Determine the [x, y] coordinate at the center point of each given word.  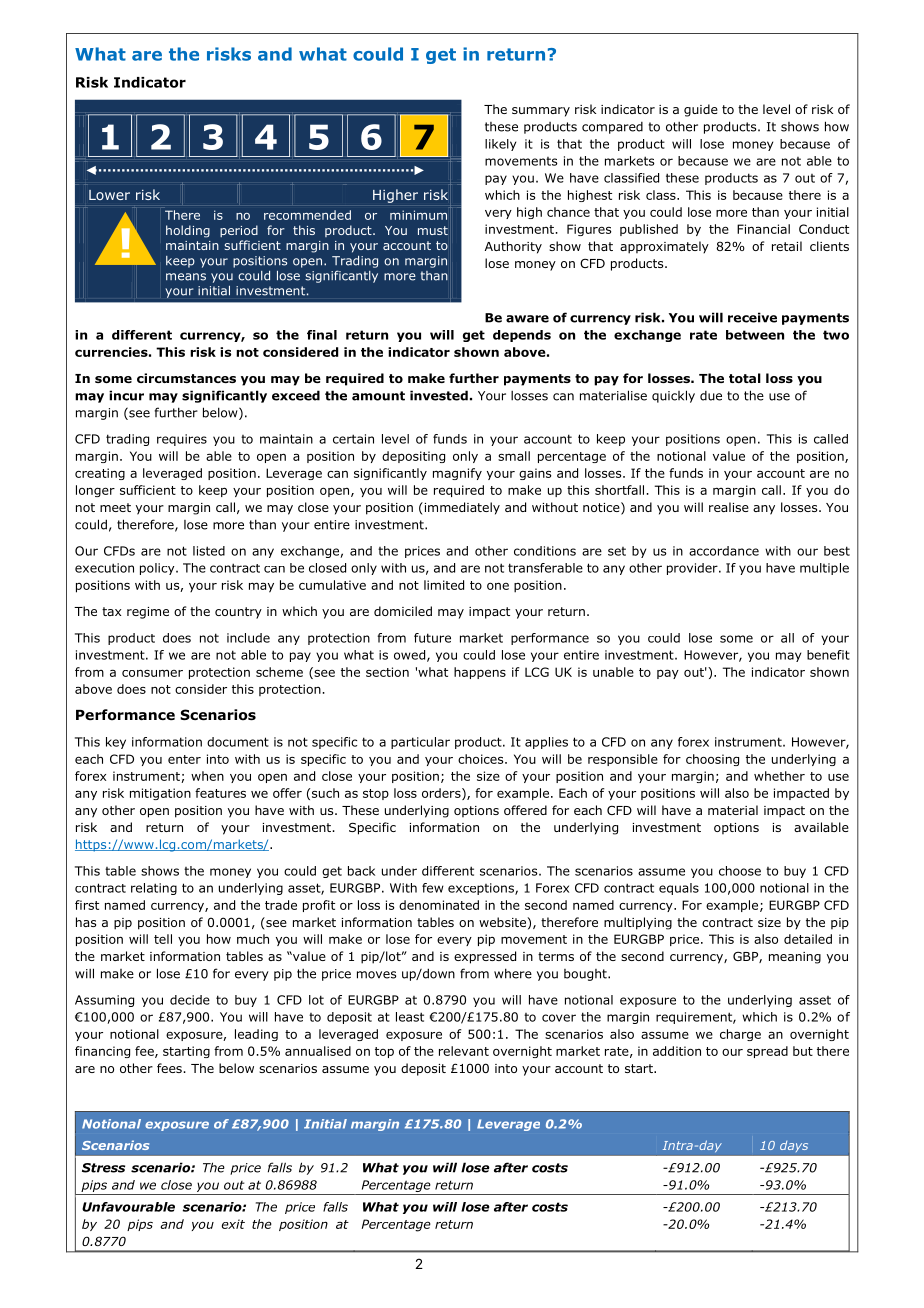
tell [163, 939]
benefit [828, 655]
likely [500, 145]
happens [480, 673]
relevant [464, 1051]
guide [701, 110]
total [745, 378]
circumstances [186, 378]
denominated [439, 905]
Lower [109, 195]
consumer [152, 673]
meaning [795, 958]
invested [439, 395]
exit [233, 1224]
